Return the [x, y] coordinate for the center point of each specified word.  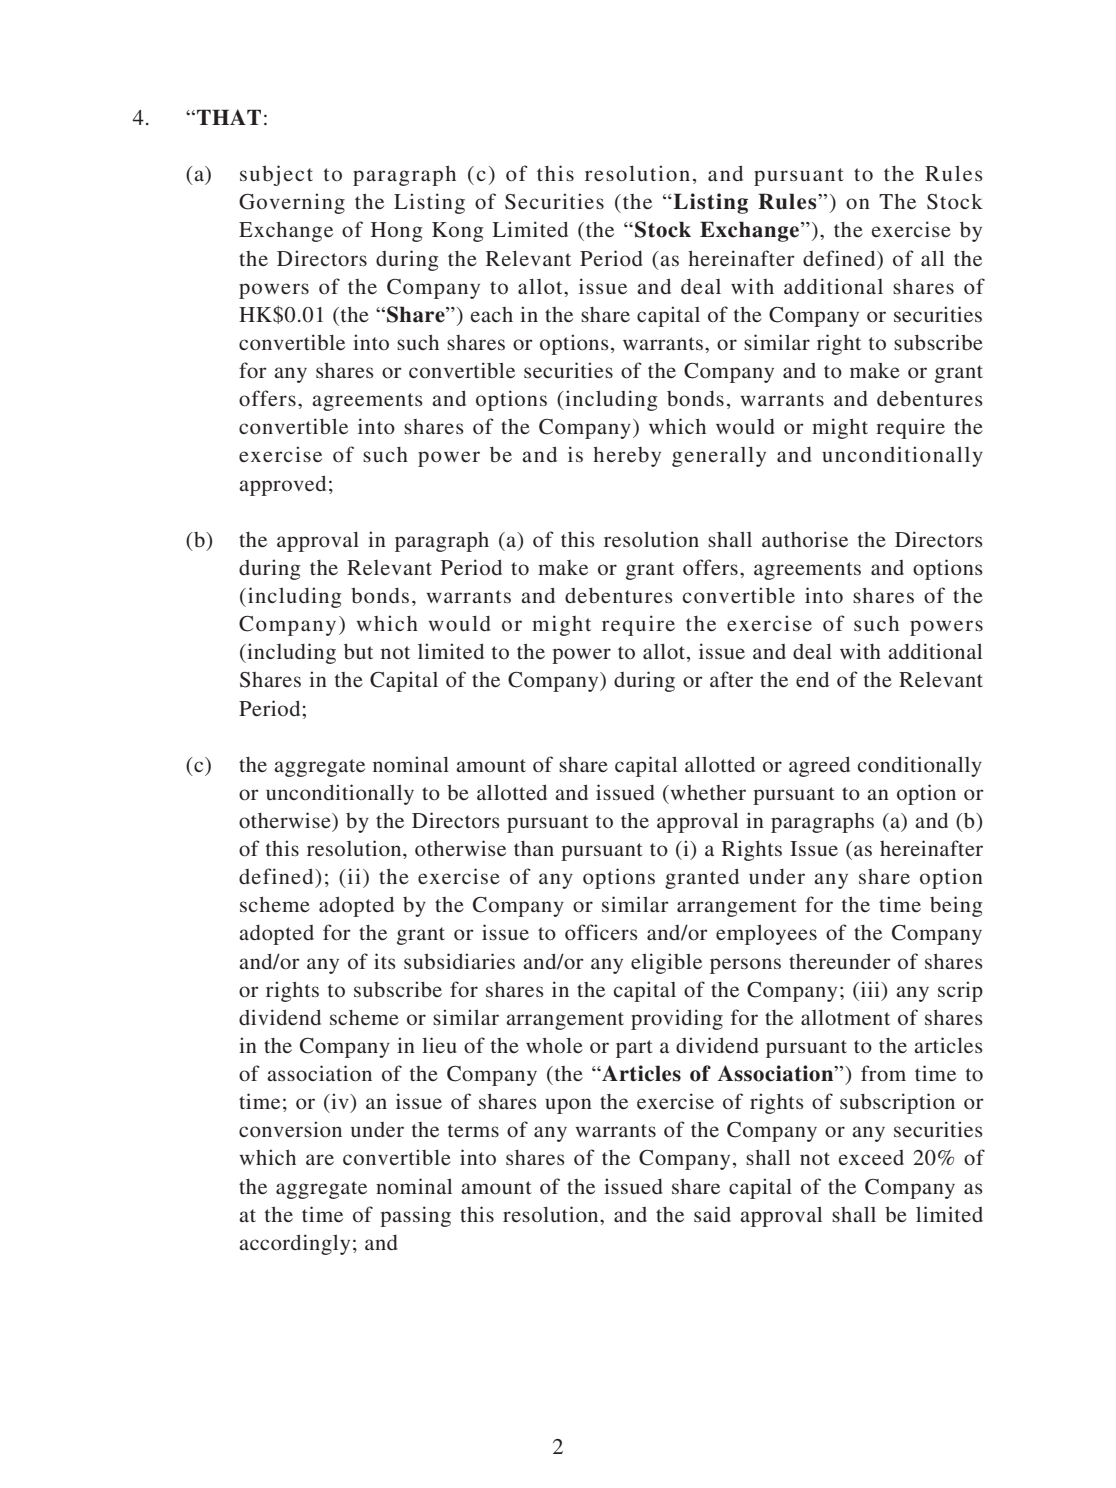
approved [282, 485]
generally [719, 456]
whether [707, 792]
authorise [805, 539]
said [712, 1214]
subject [276, 175]
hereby [627, 456]
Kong [457, 232]
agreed [819, 766]
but [358, 652]
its [385, 961]
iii [870, 989]
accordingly [294, 1244]
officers [601, 932]
